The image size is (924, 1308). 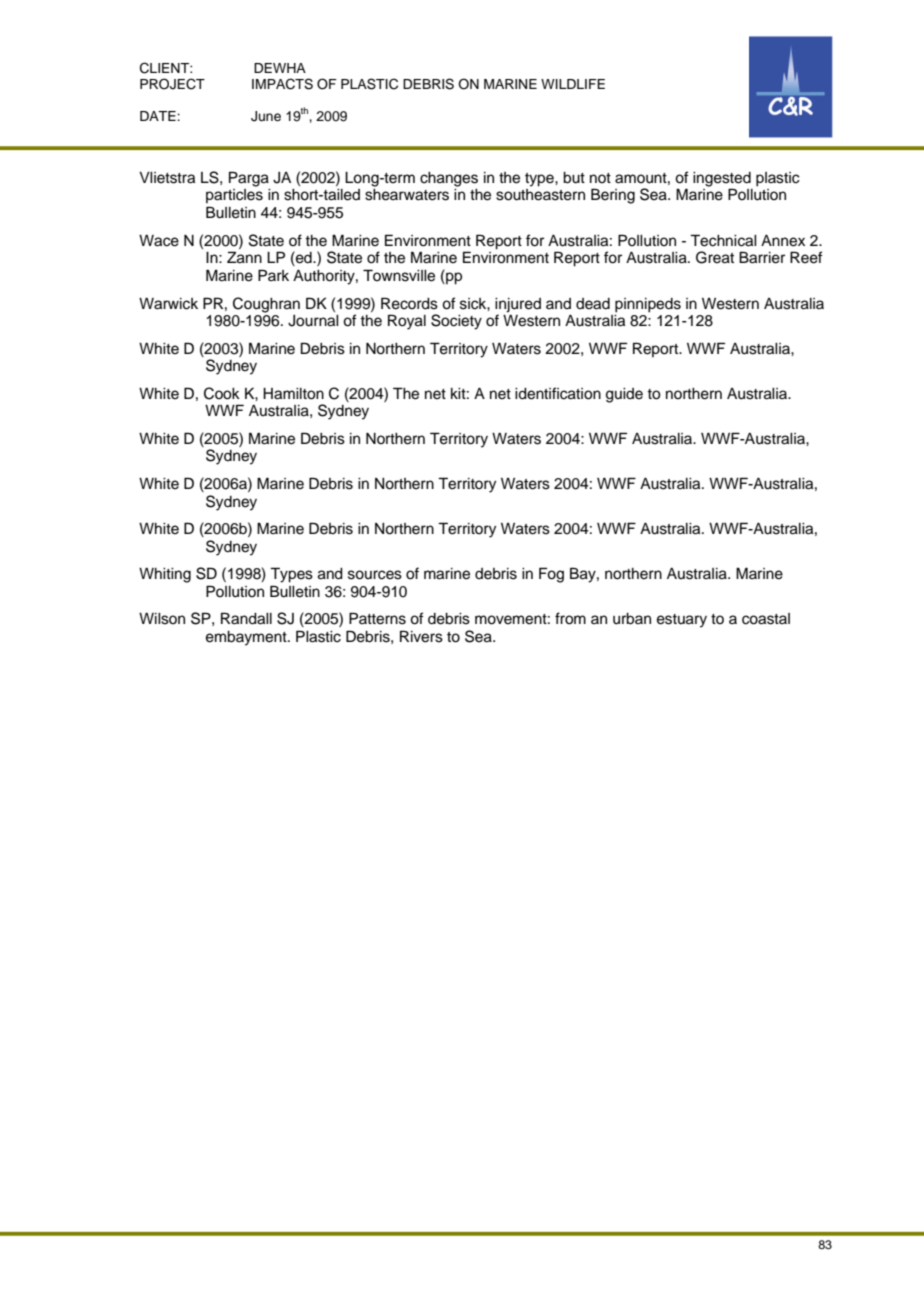 What do you see at coordinates (246, 618) in the page?
I see `Randall` at bounding box center [246, 618].
